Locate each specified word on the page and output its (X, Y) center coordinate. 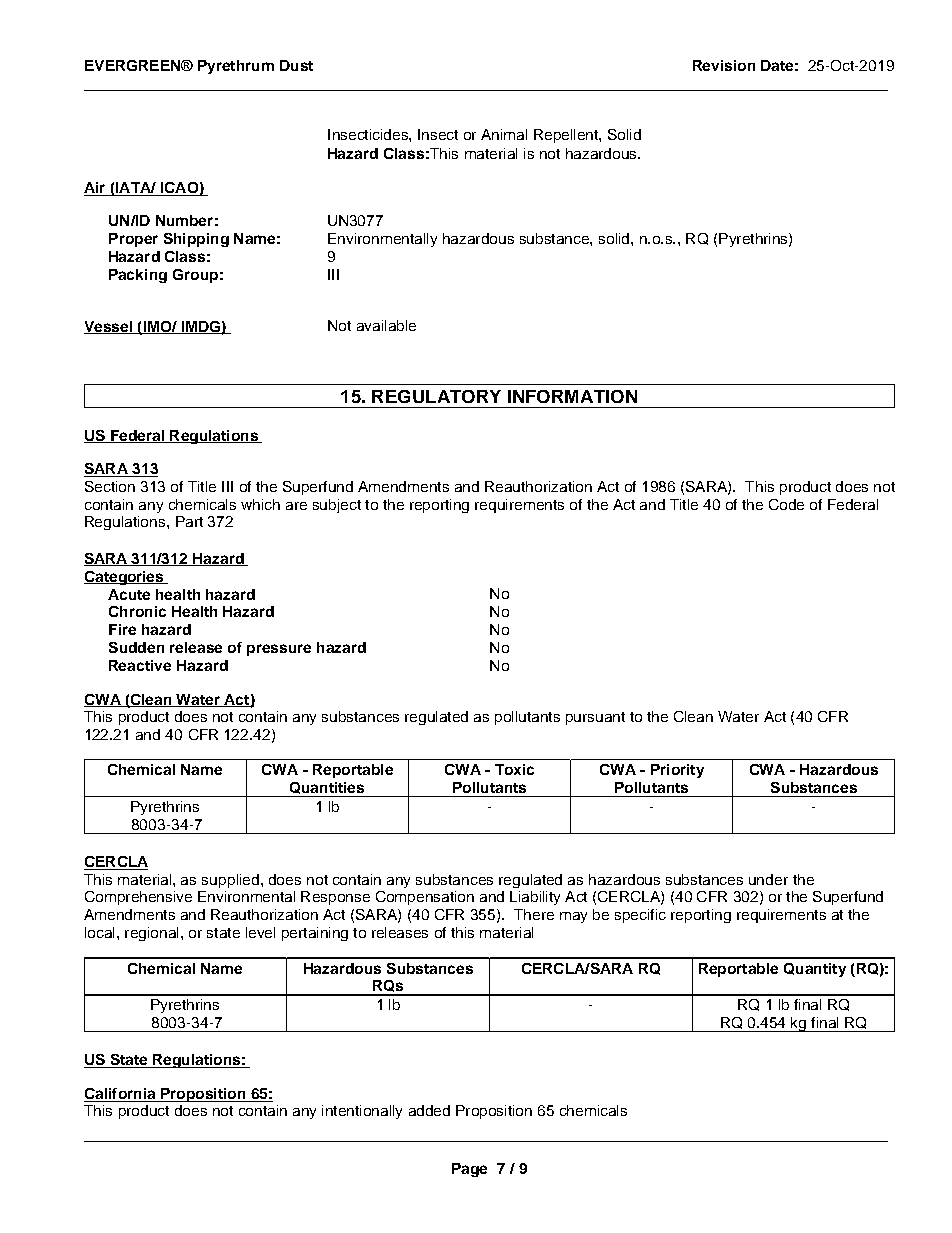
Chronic (137, 611)
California (121, 1095)
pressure (279, 650)
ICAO (179, 189)
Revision (724, 65)
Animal (504, 134)
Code (786, 504)
